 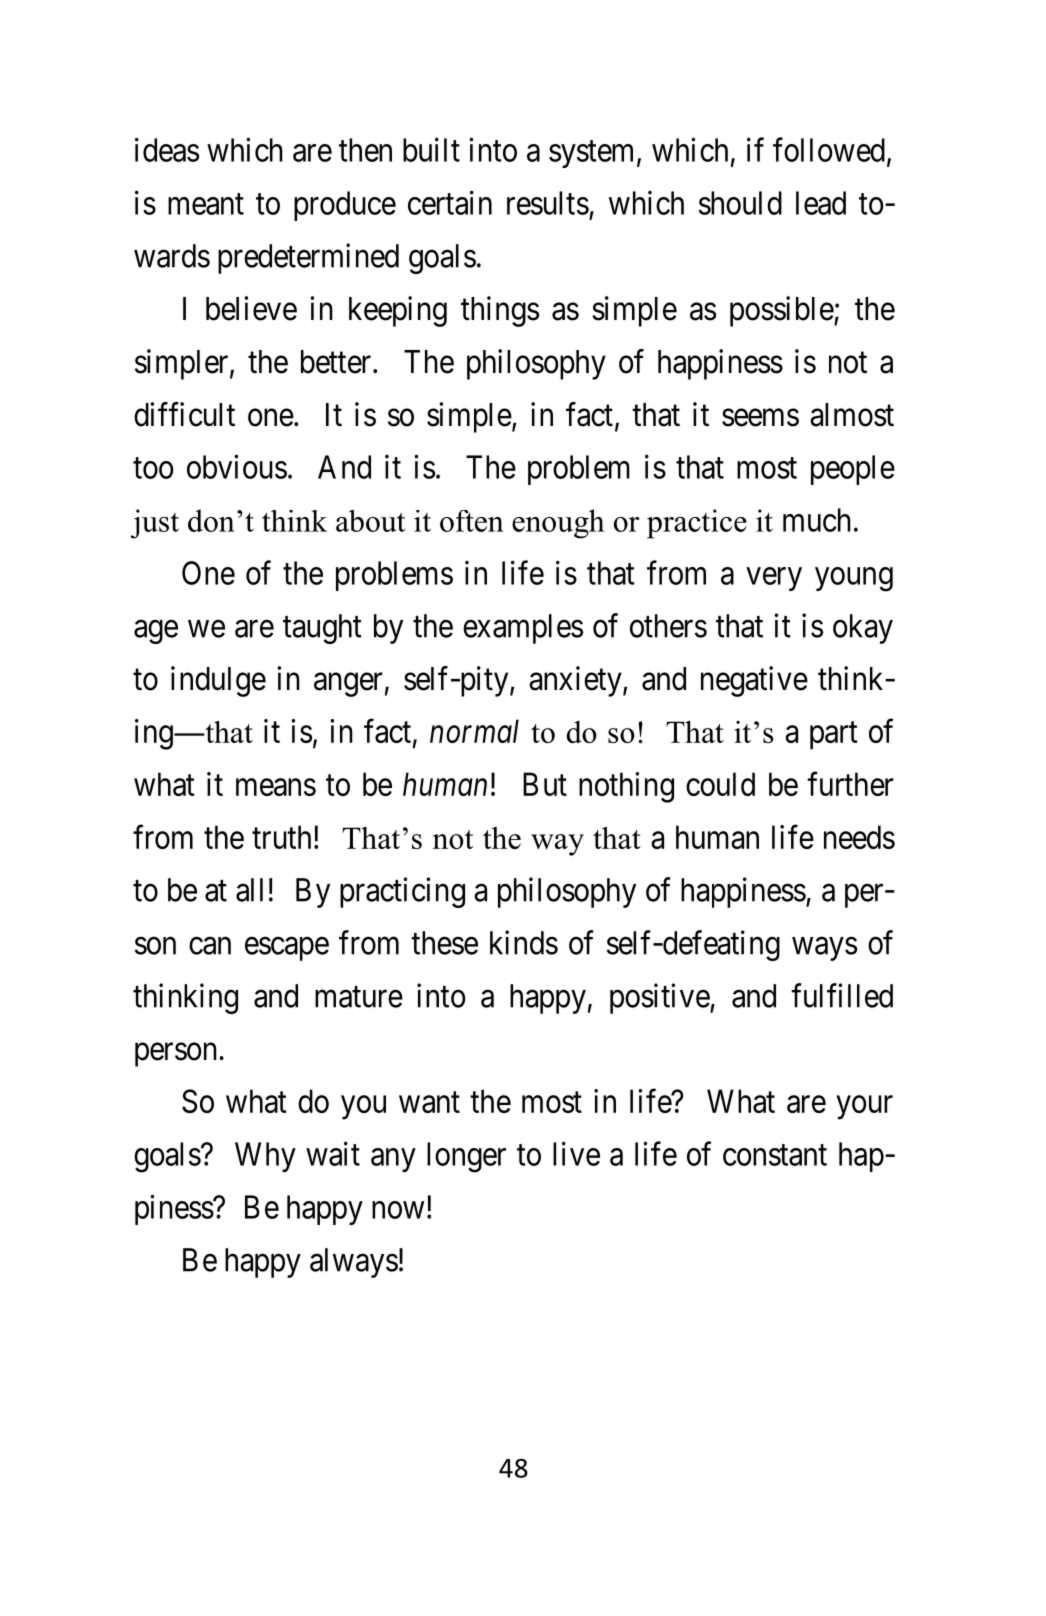 What do you see at coordinates (548, 203) in the page?
I see `results` at bounding box center [548, 203].
